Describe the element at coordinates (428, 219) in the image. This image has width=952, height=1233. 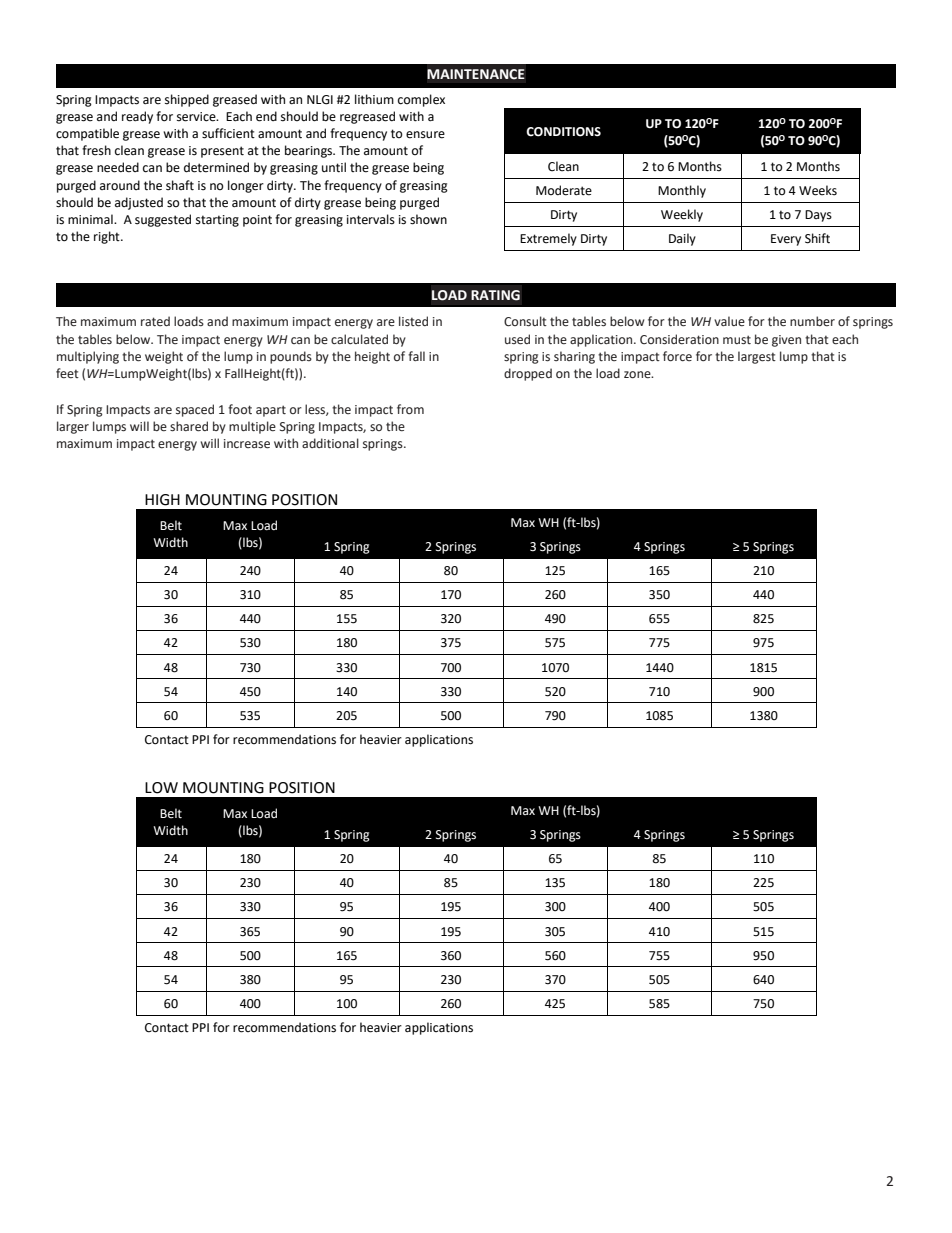
I see `shown` at that location.
